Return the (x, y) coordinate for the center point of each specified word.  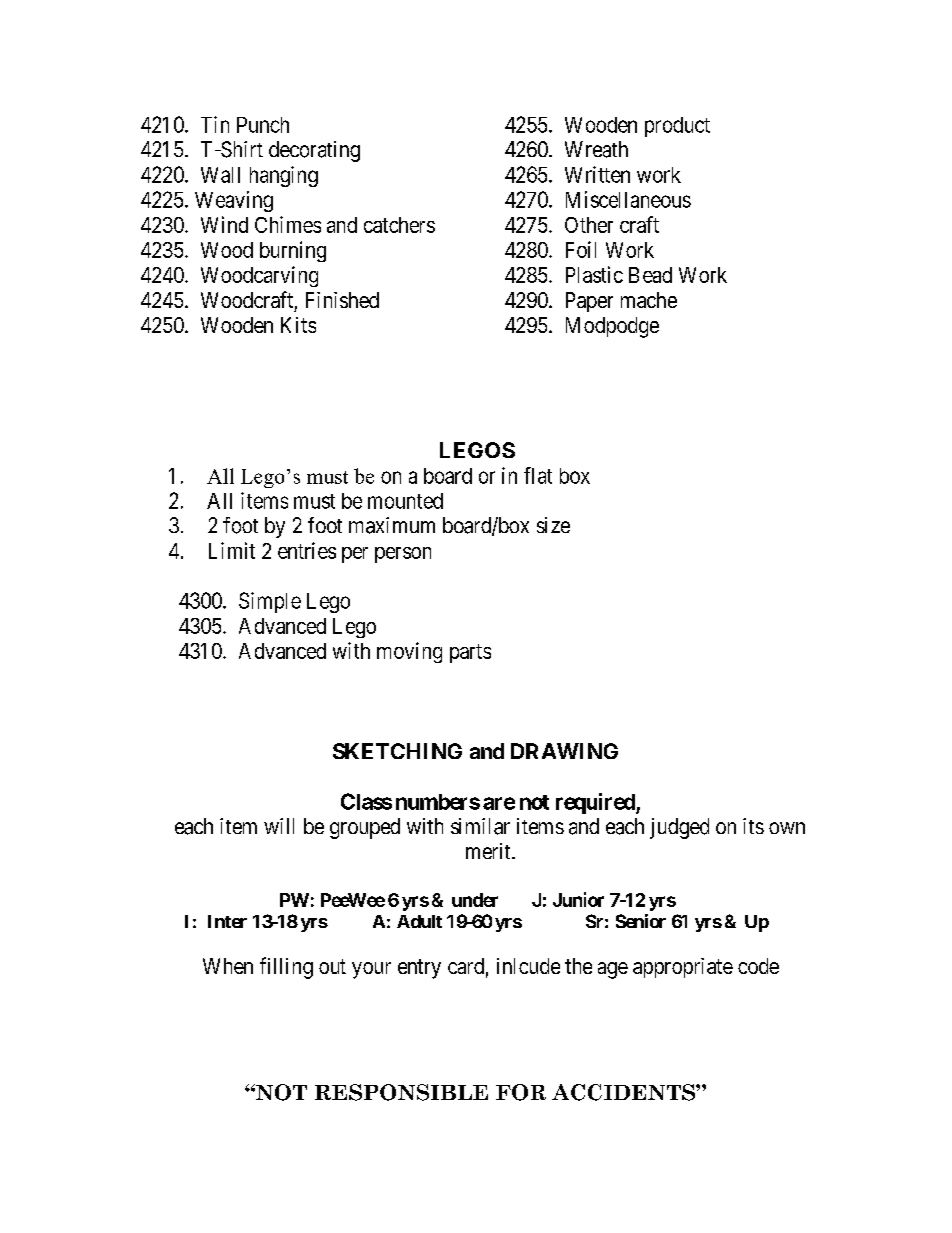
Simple (270, 602)
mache (649, 300)
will (279, 826)
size (553, 525)
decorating (314, 151)
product (677, 127)
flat (538, 475)
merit (489, 851)
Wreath (596, 149)
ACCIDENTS (624, 1092)
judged (679, 828)
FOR (521, 1092)
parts (470, 653)
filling (286, 968)
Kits (298, 325)
